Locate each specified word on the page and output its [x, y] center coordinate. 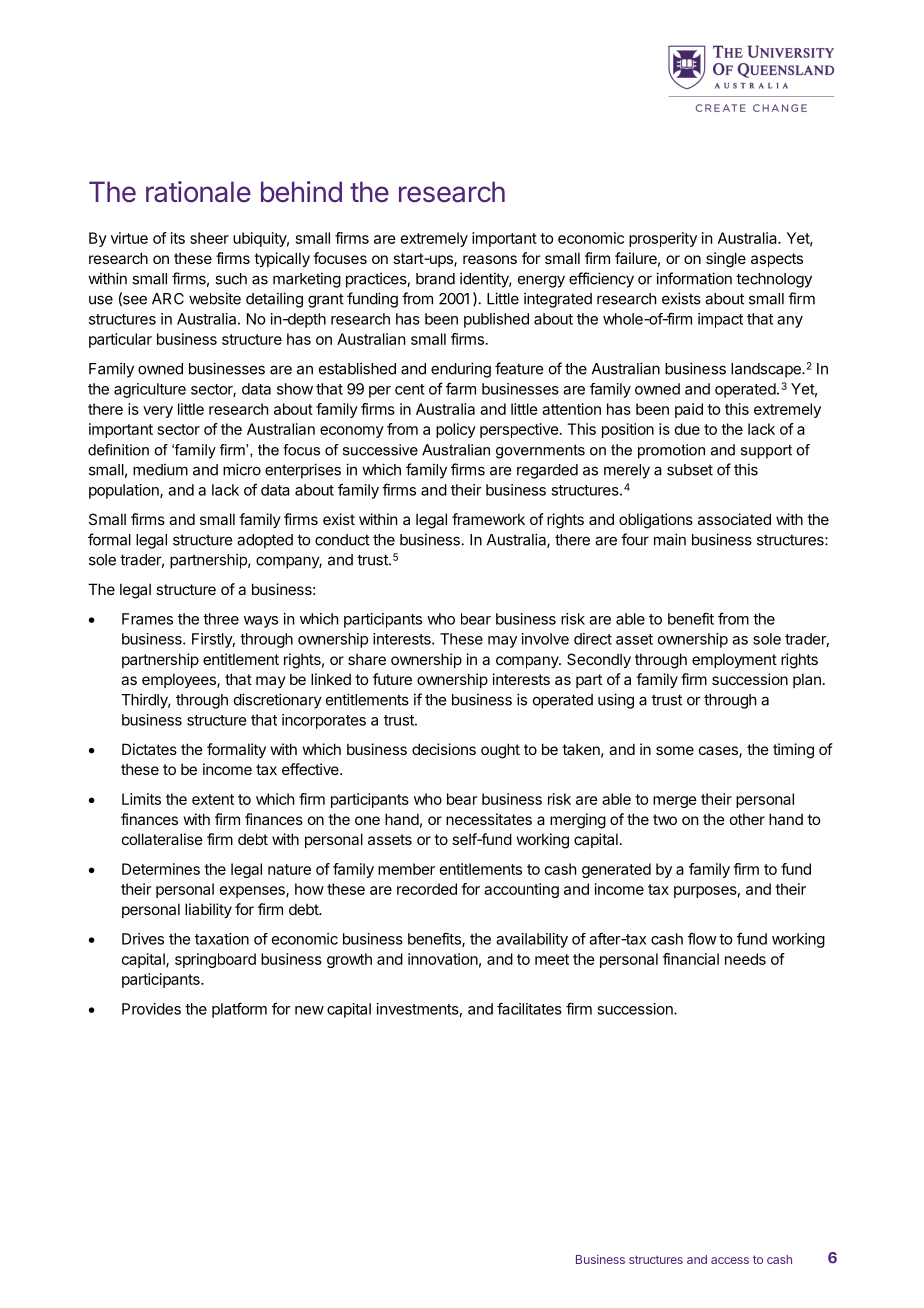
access [730, 1260]
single [726, 260]
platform [239, 1010]
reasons [490, 259]
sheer [209, 238]
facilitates [529, 1008]
